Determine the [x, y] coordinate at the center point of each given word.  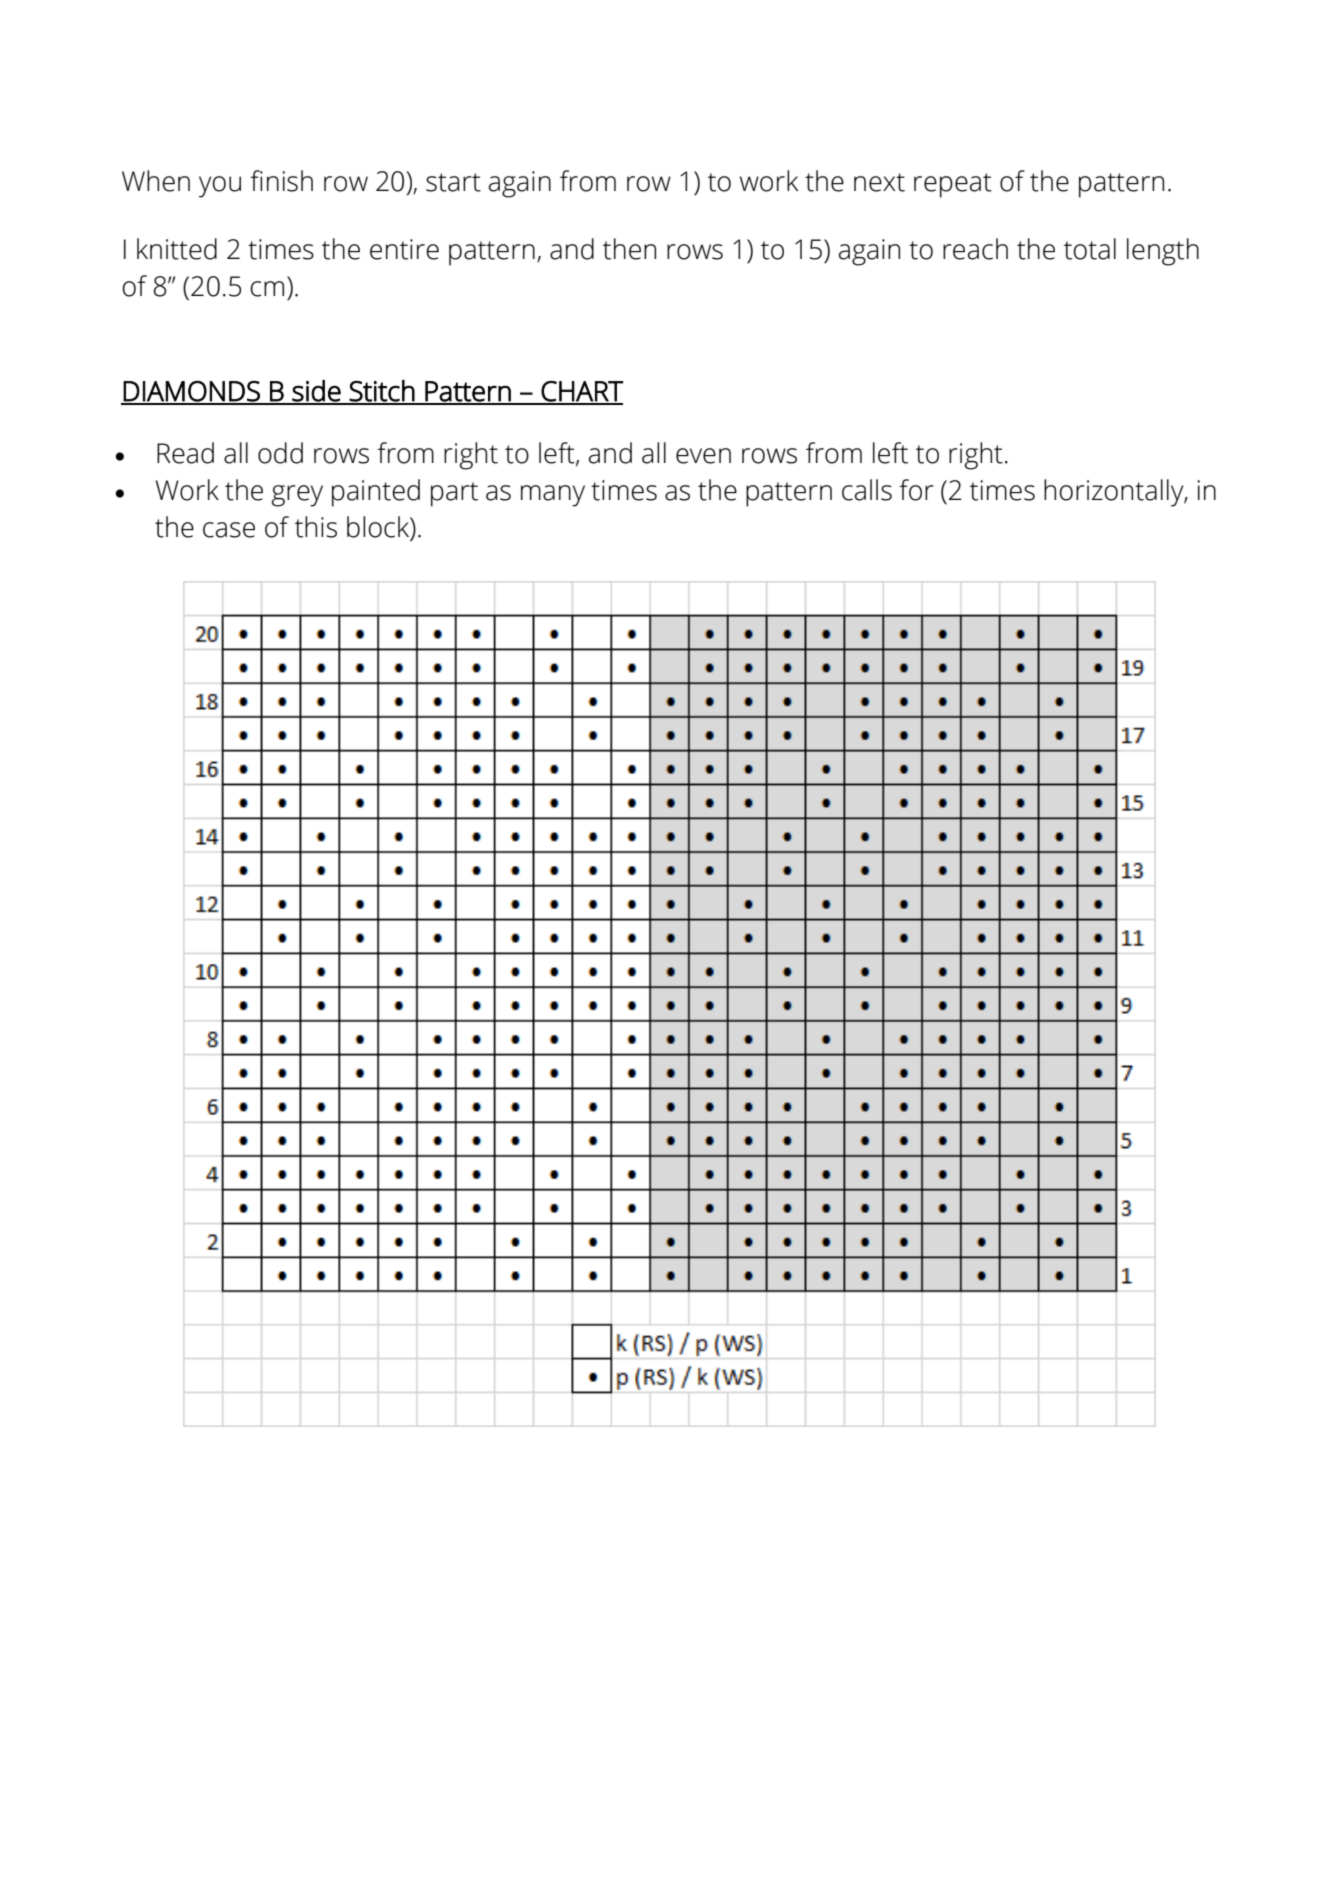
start [453, 182]
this [316, 527]
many [553, 496]
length [1163, 252]
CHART [581, 392]
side [316, 392]
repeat [953, 185]
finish [281, 181]
